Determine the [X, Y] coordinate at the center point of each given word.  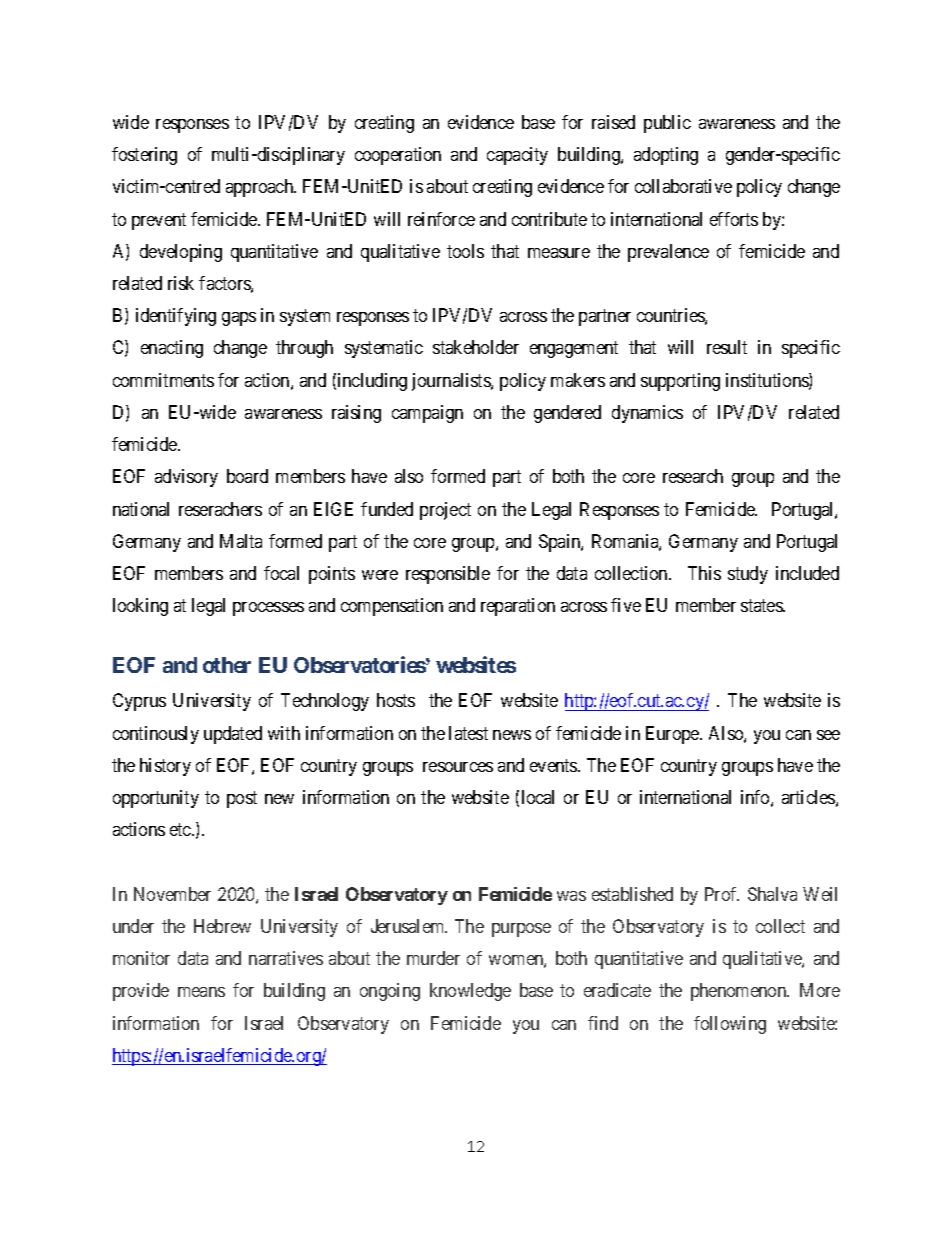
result [727, 347]
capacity [517, 156]
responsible [448, 575]
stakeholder [476, 347]
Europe [673, 735]
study [748, 575]
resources [458, 767]
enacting [172, 349]
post [242, 799]
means [201, 992]
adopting [666, 156]
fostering [144, 156]
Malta [241, 541]
